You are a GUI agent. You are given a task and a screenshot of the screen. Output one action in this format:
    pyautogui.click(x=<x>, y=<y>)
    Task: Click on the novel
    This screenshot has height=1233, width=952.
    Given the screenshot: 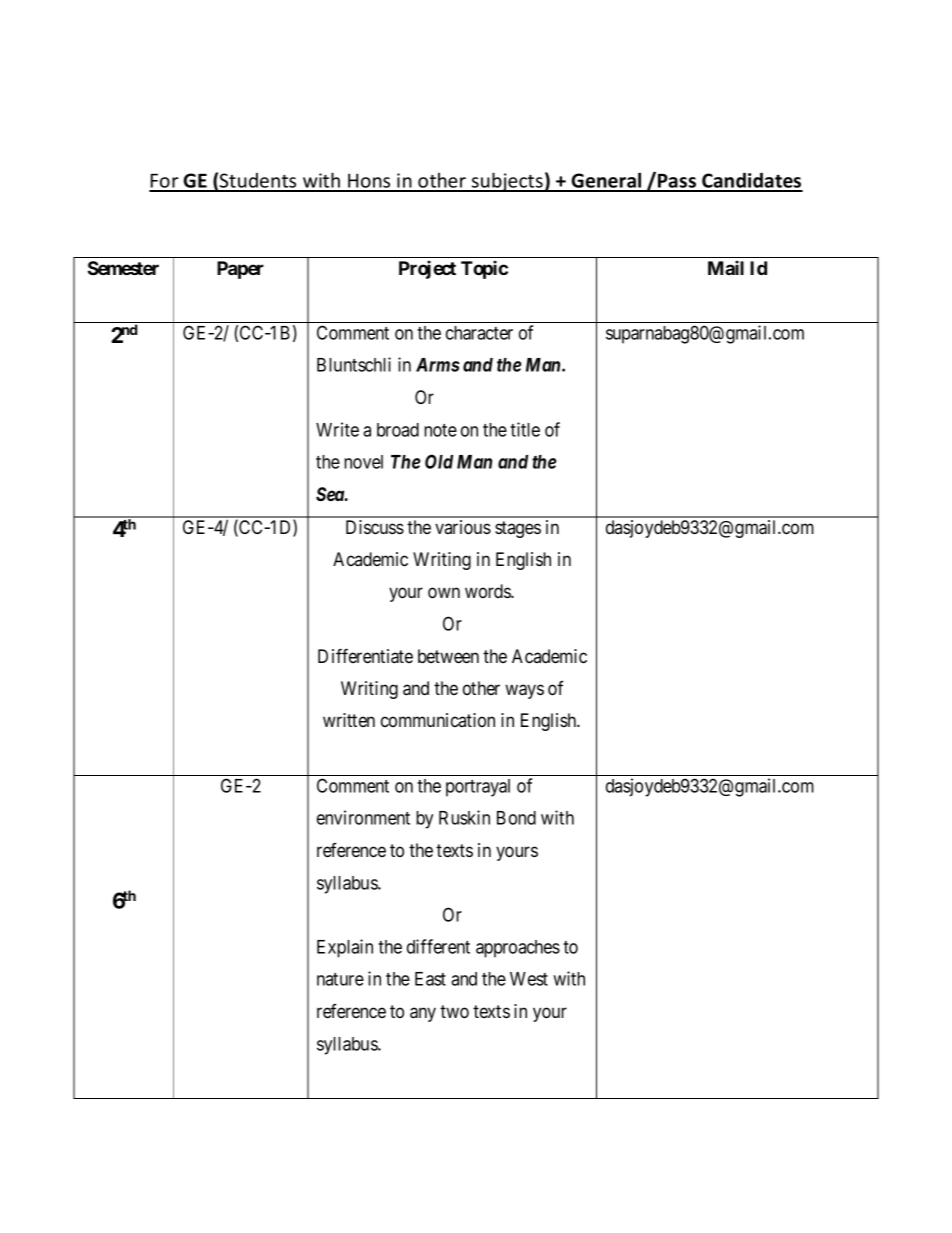 What is the action you would take?
    pyautogui.click(x=363, y=462)
